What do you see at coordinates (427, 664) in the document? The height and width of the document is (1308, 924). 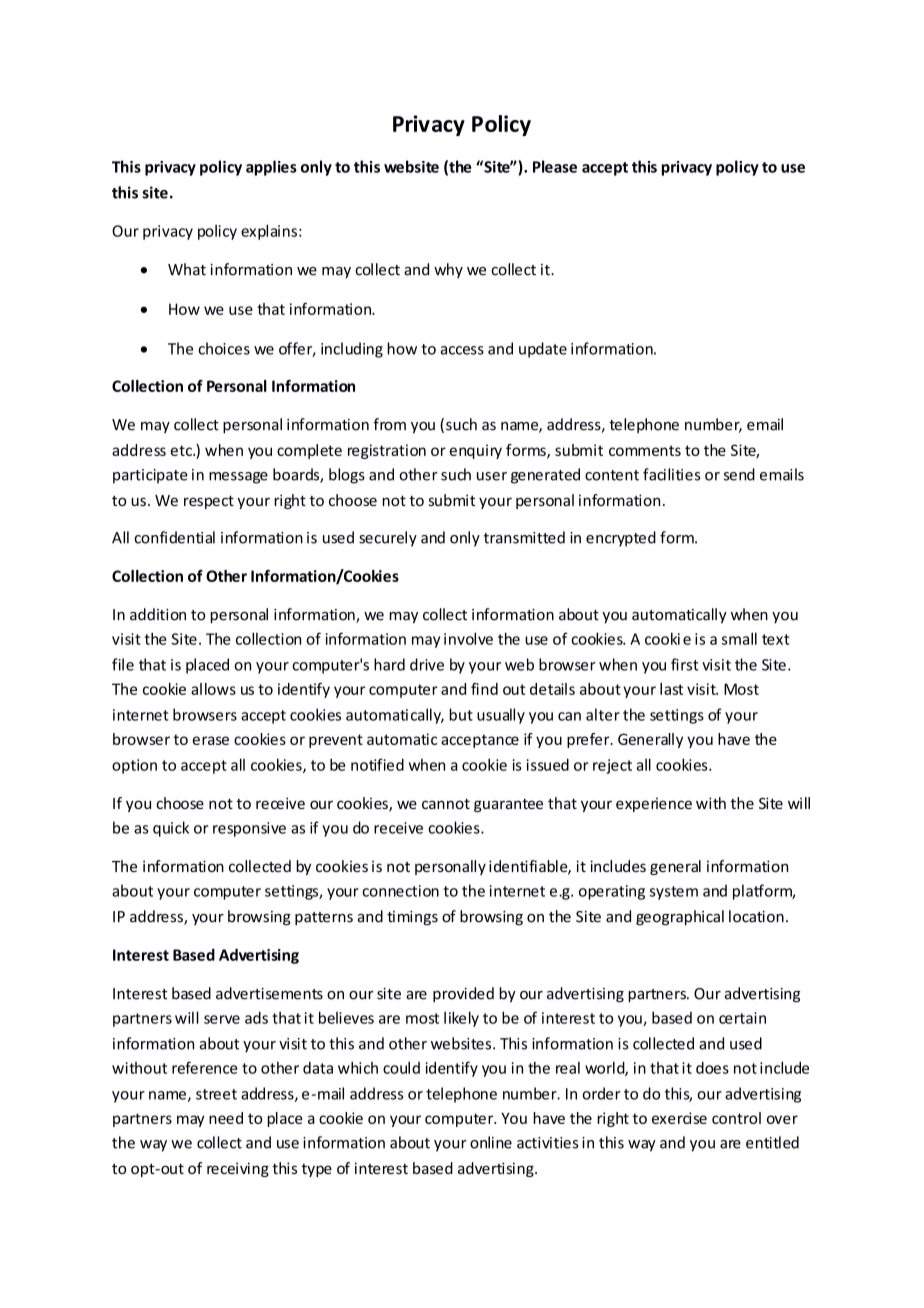 I see `drive` at bounding box center [427, 664].
